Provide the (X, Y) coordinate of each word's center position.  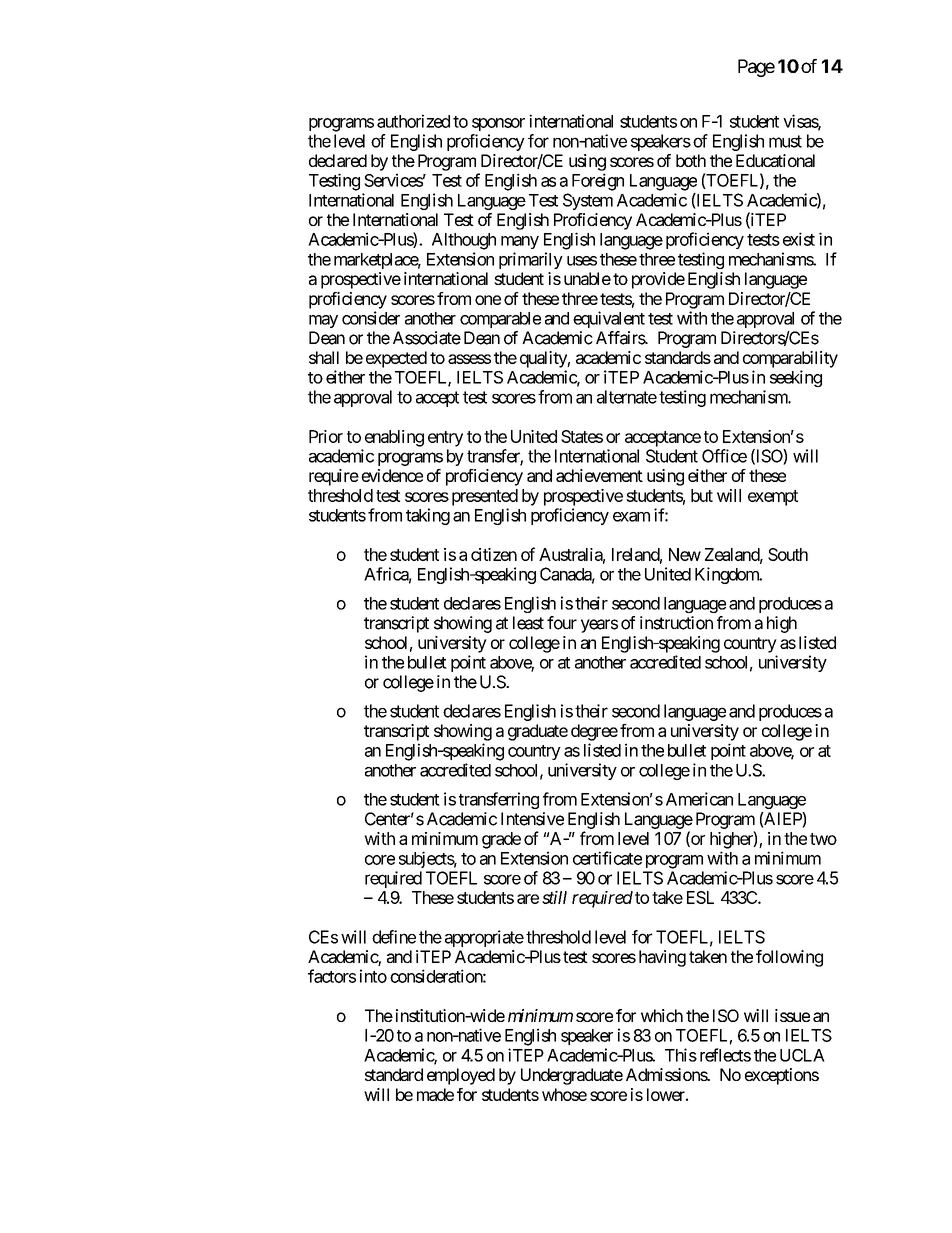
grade (501, 840)
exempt (773, 498)
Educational (775, 160)
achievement (599, 475)
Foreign (598, 182)
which (662, 1015)
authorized (413, 121)
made (435, 1094)
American (699, 799)
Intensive (532, 819)
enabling (394, 438)
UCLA (802, 1055)
